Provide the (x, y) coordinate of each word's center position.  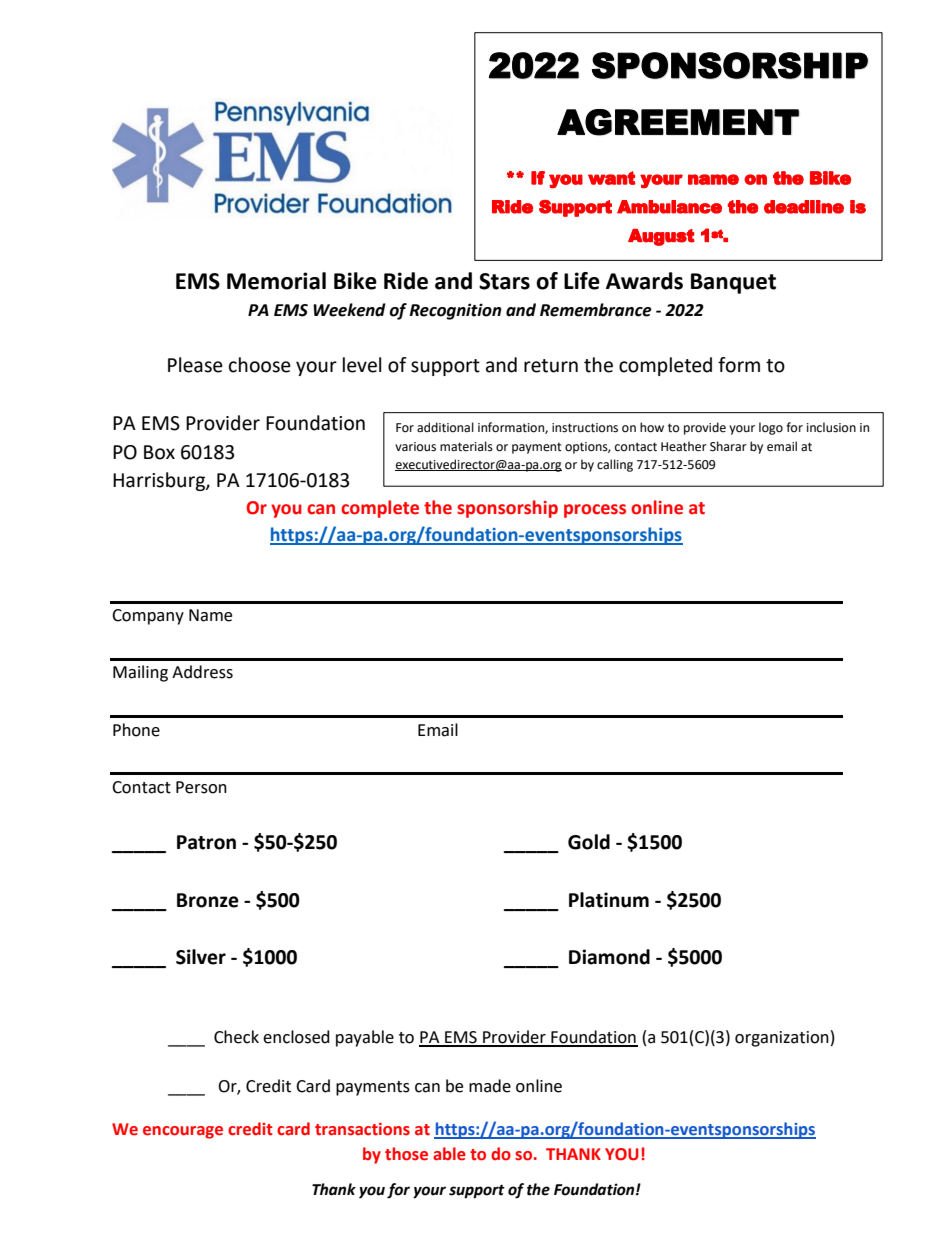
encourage (183, 1132)
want (611, 178)
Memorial (276, 281)
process (595, 511)
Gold (589, 842)
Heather (684, 446)
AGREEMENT (678, 122)
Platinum (609, 900)
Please (195, 365)
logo (771, 428)
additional (445, 427)
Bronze (208, 900)
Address (202, 672)
